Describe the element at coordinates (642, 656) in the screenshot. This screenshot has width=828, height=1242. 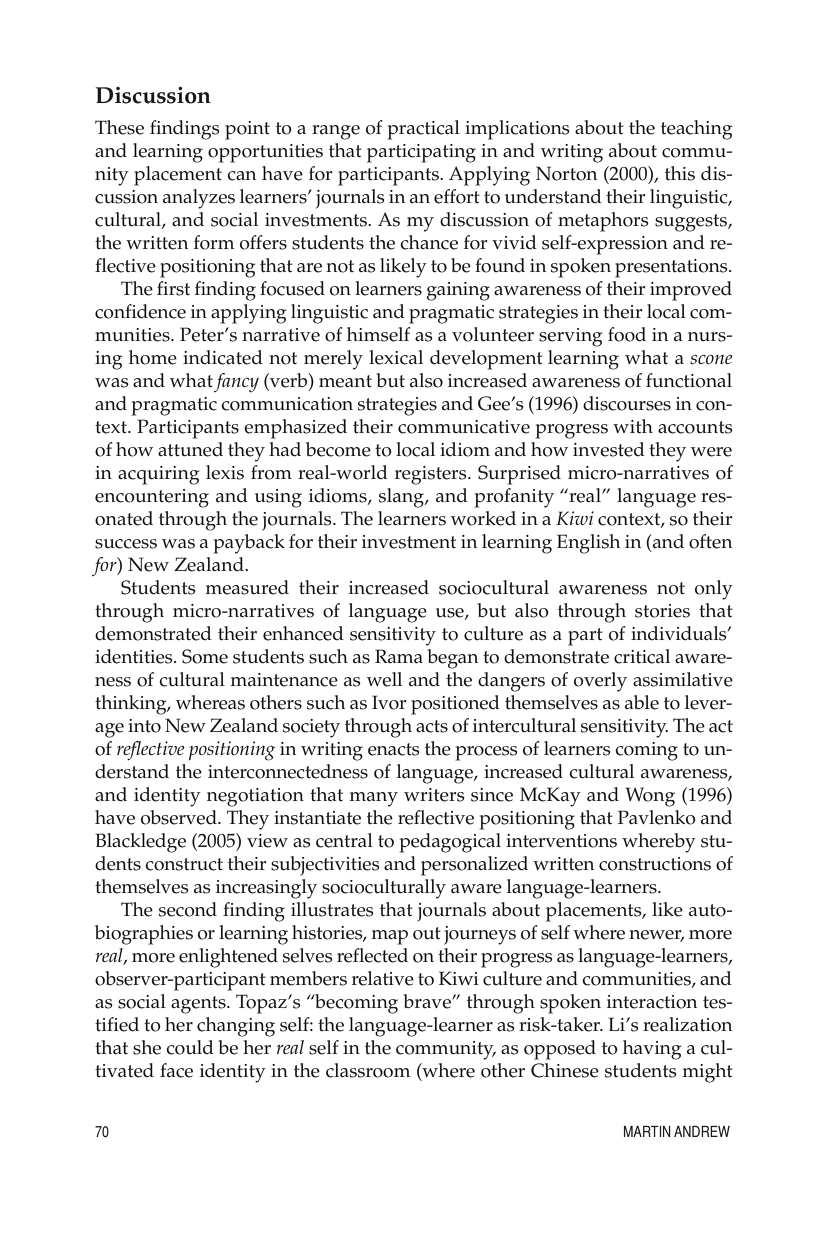
I see `critical` at that location.
